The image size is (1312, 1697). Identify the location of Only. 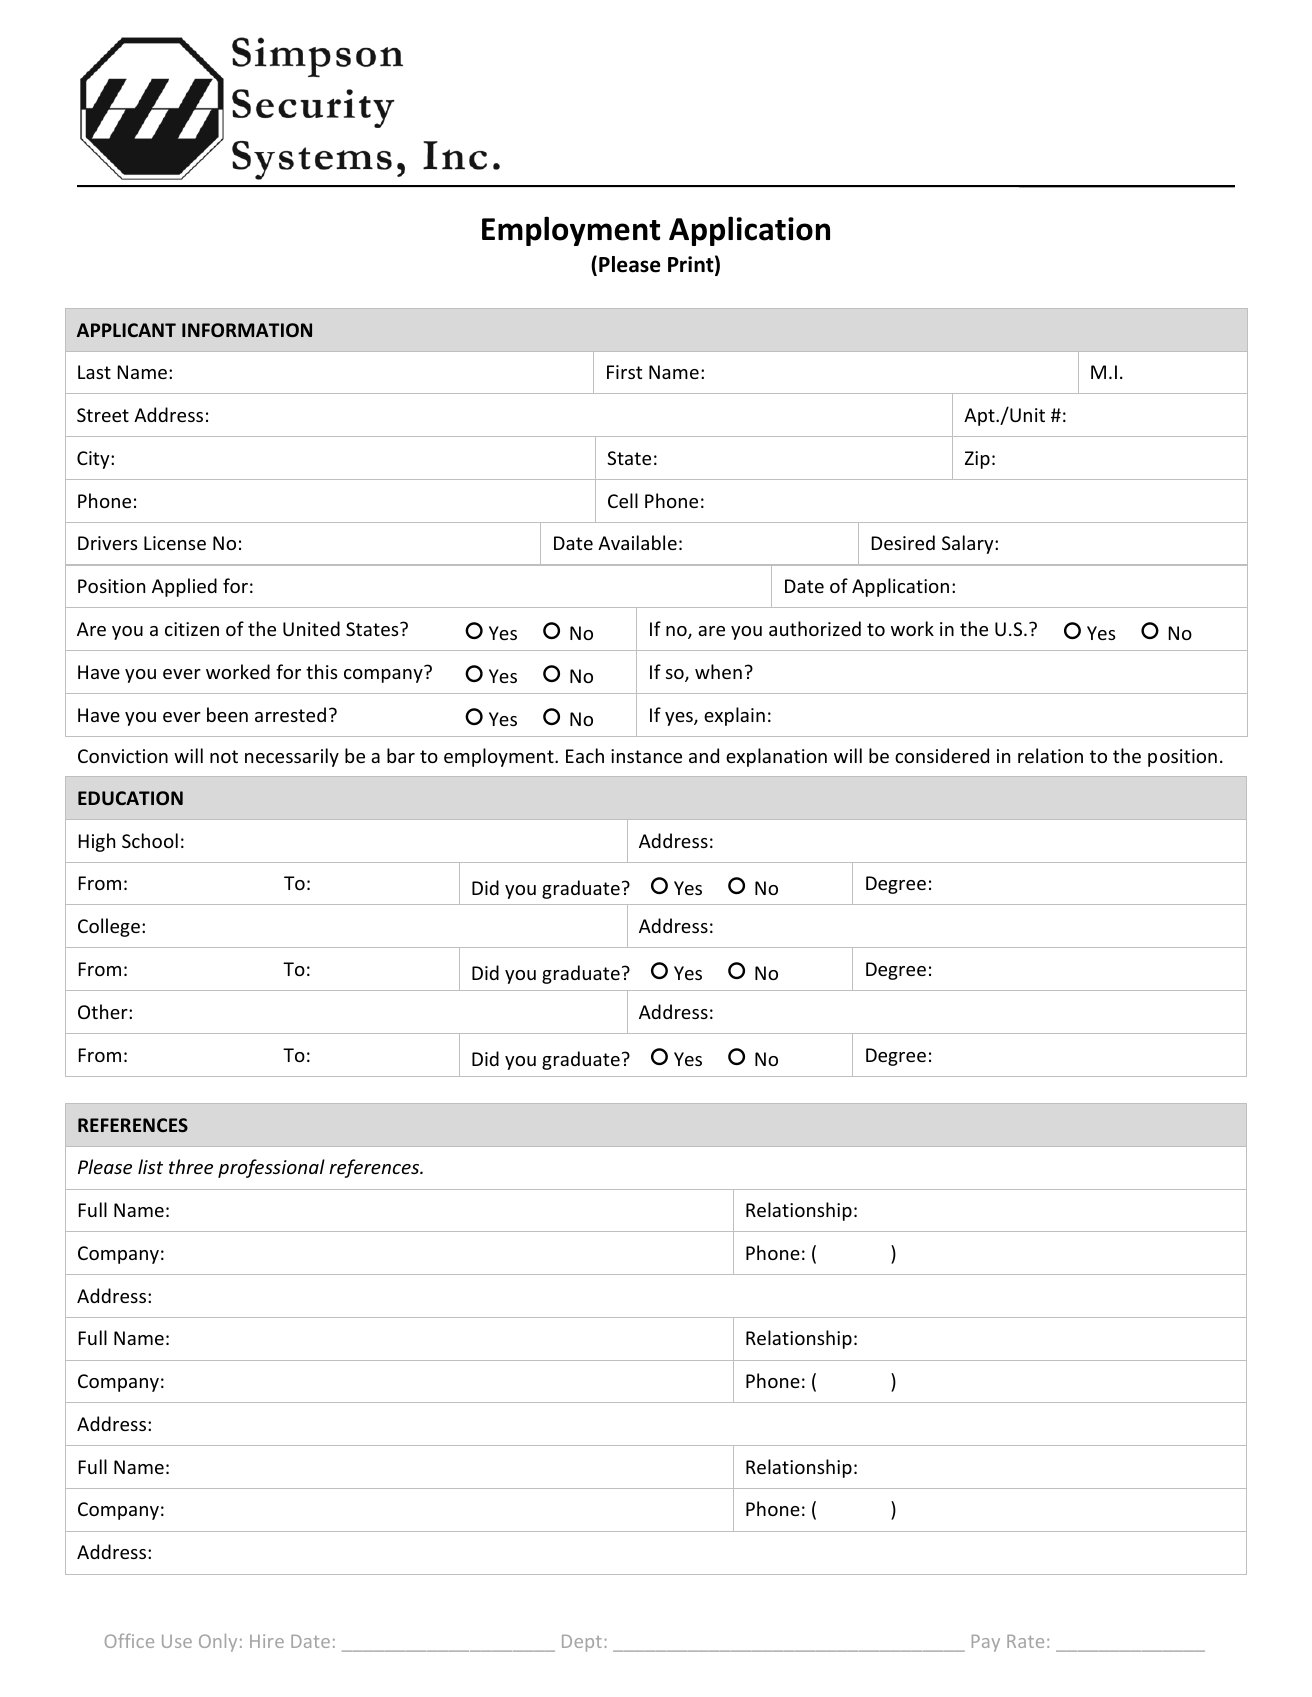
(218, 1643).
